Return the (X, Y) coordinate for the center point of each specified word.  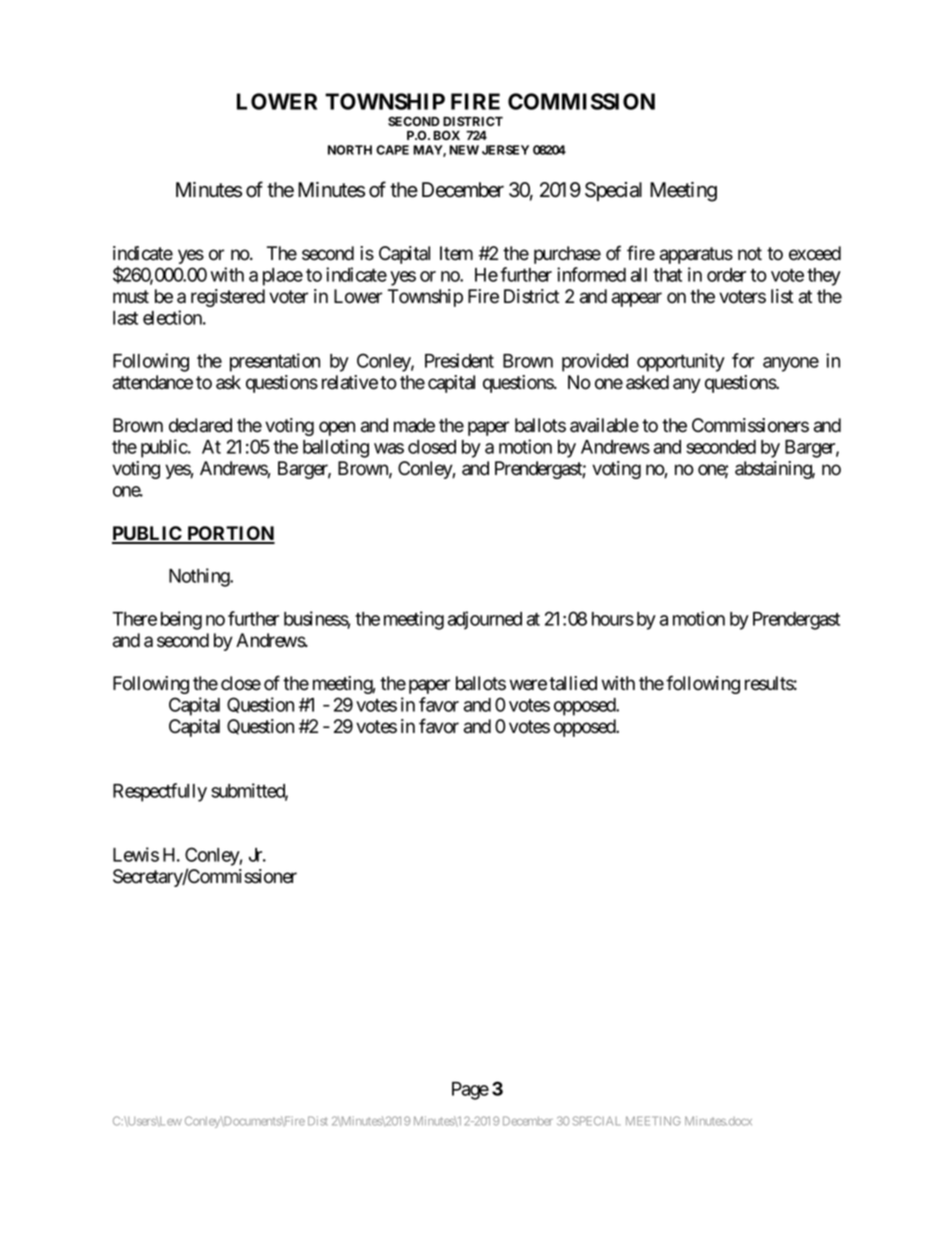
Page (470, 1091)
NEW (464, 150)
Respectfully (160, 792)
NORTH (350, 150)
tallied (573, 683)
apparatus (696, 255)
